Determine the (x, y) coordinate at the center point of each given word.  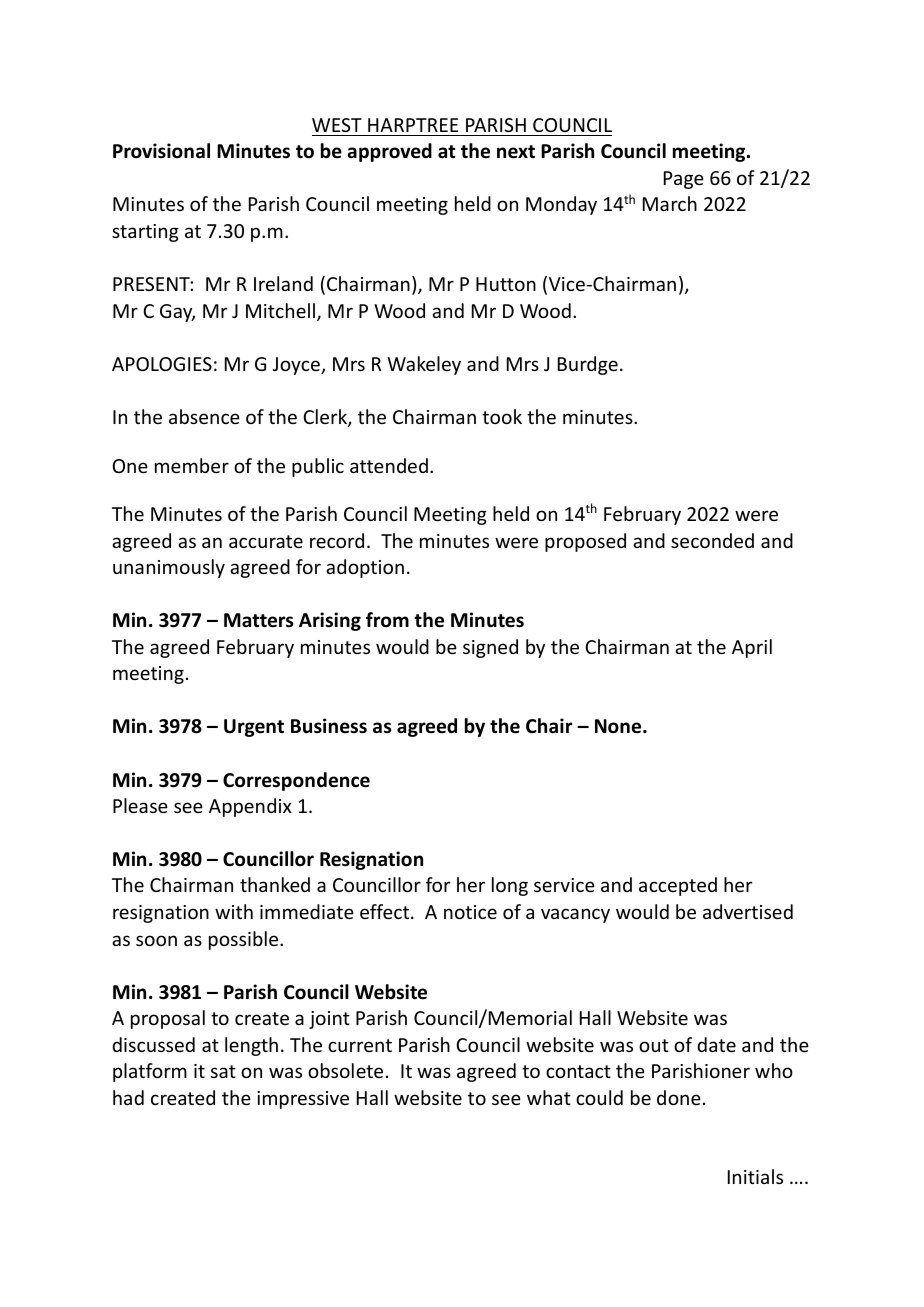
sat (223, 1071)
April (752, 648)
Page (684, 180)
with (234, 911)
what (549, 1097)
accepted (678, 886)
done (679, 1097)
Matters (258, 620)
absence (204, 416)
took (502, 416)
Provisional (161, 151)
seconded (712, 540)
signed (490, 648)
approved (390, 152)
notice (470, 912)
